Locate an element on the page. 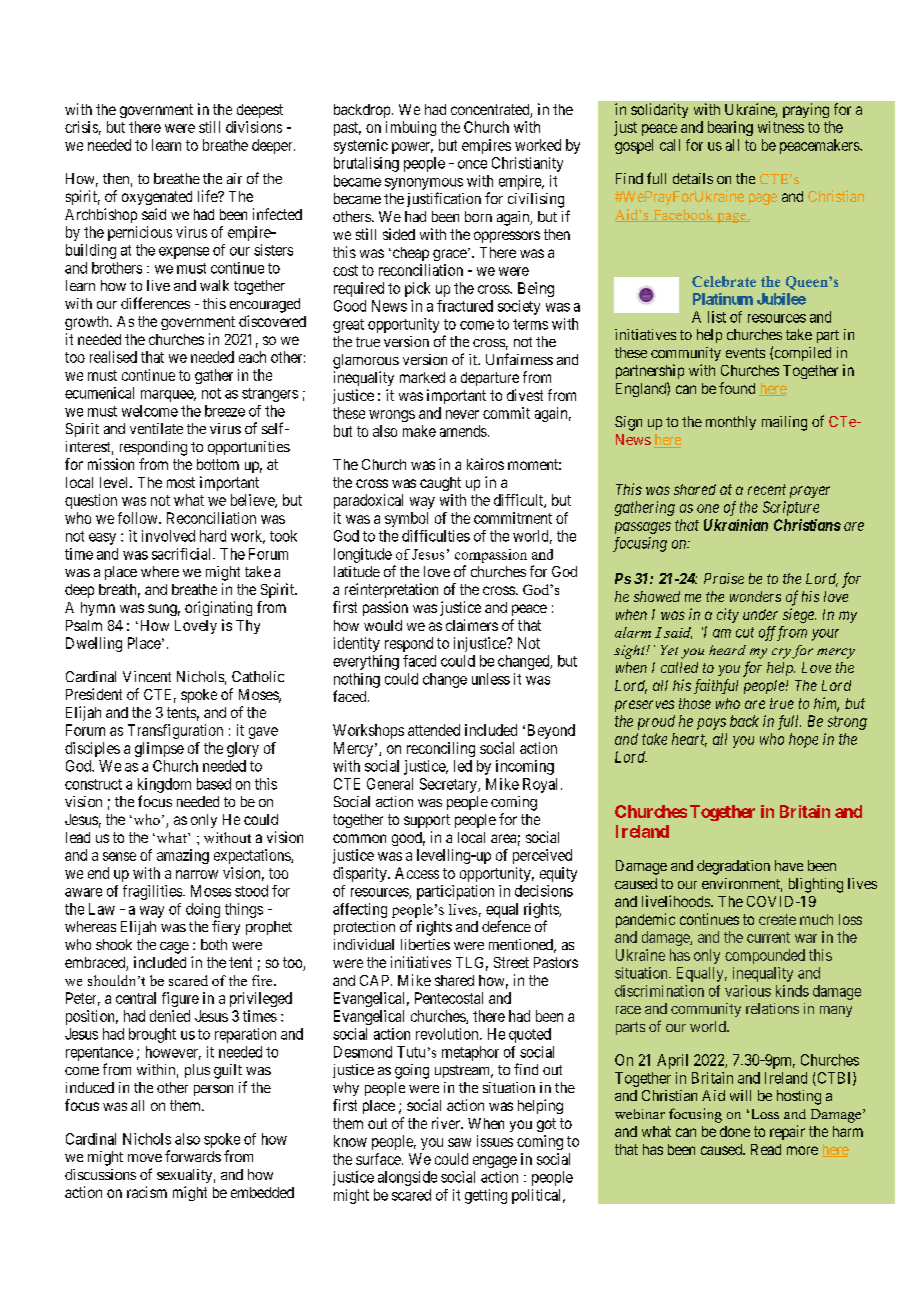  oxygenated is located at coordinates (157, 198).
